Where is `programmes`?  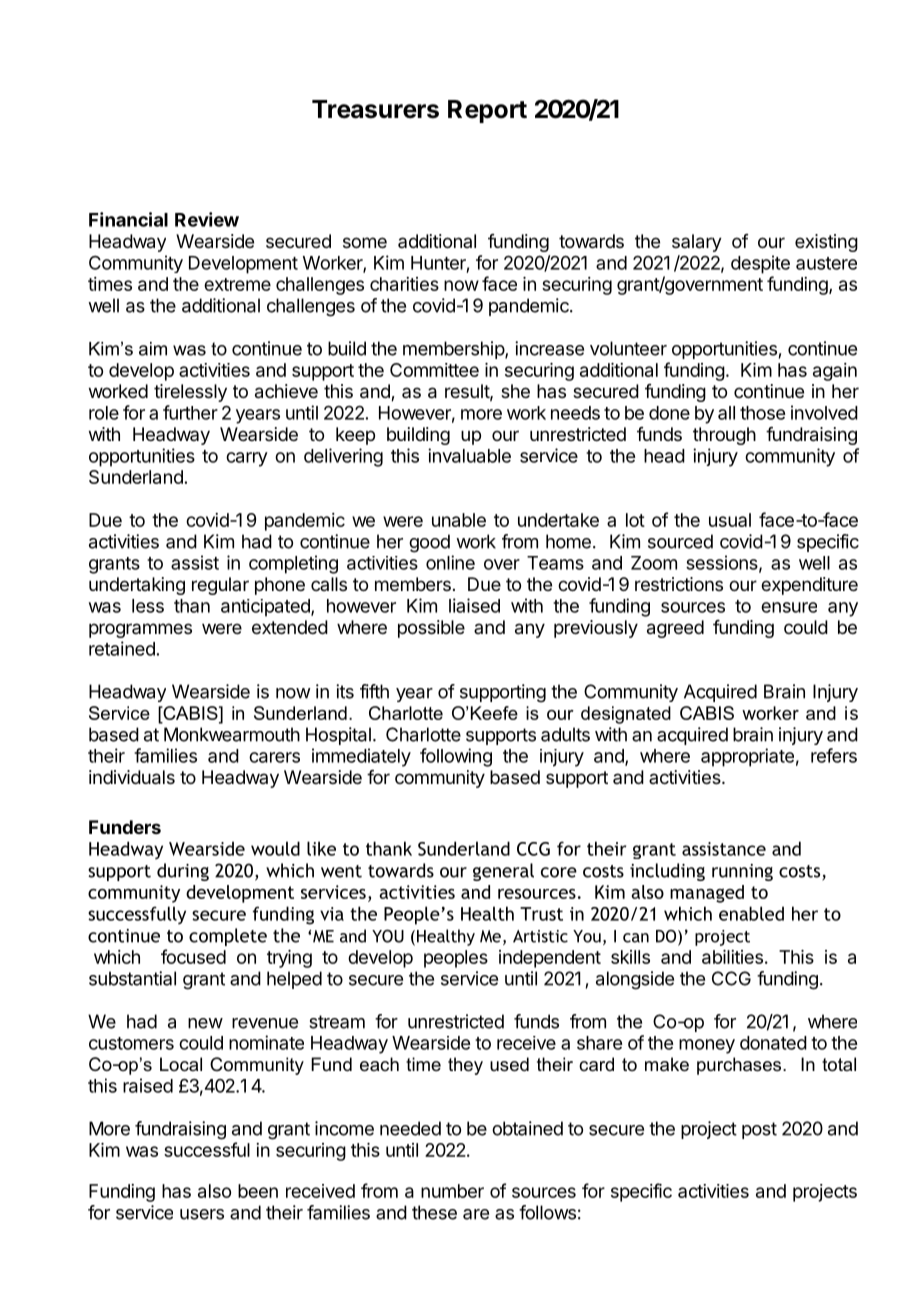 programmes is located at coordinates (140, 630).
